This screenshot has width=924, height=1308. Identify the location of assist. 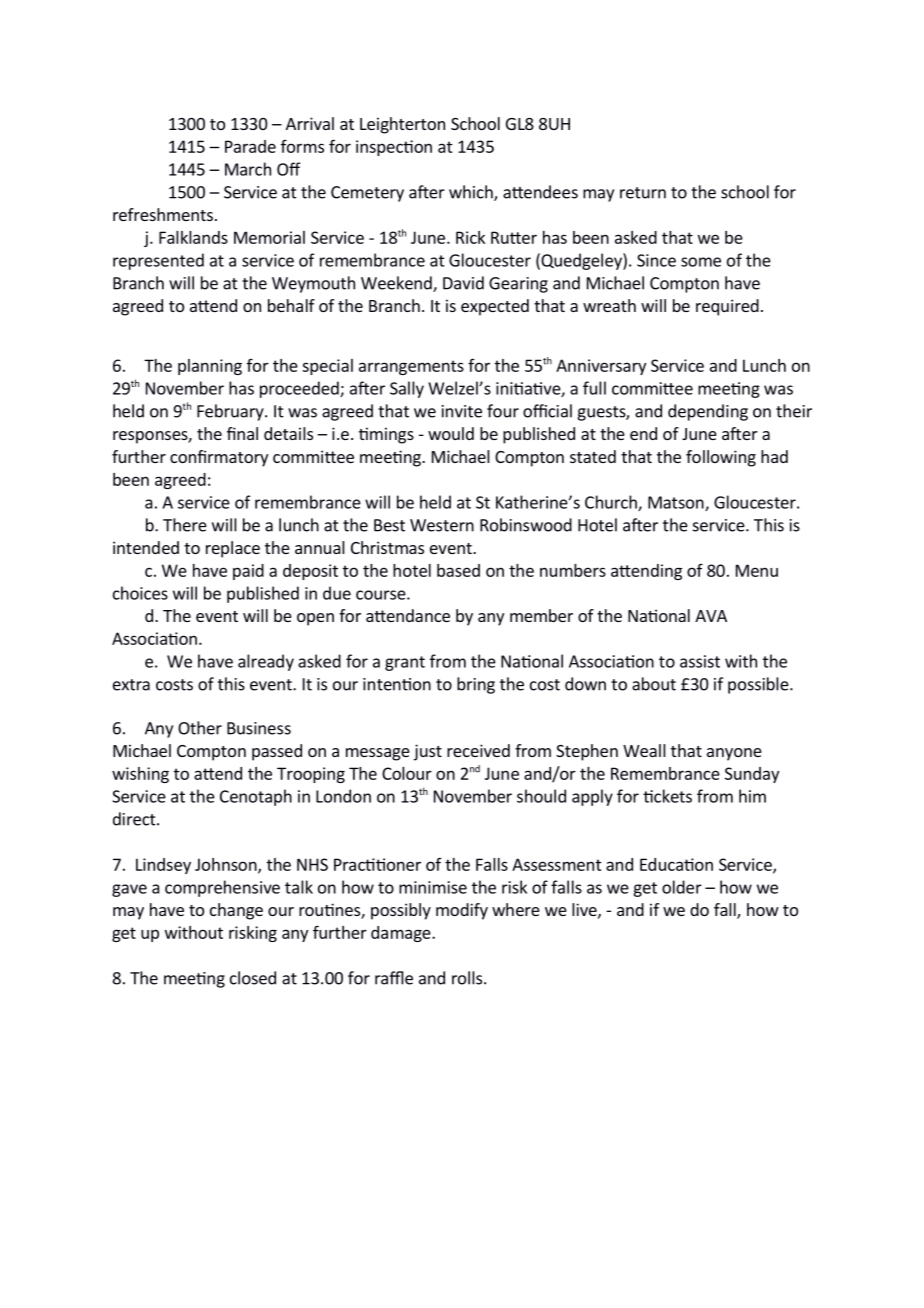
(700, 661).
